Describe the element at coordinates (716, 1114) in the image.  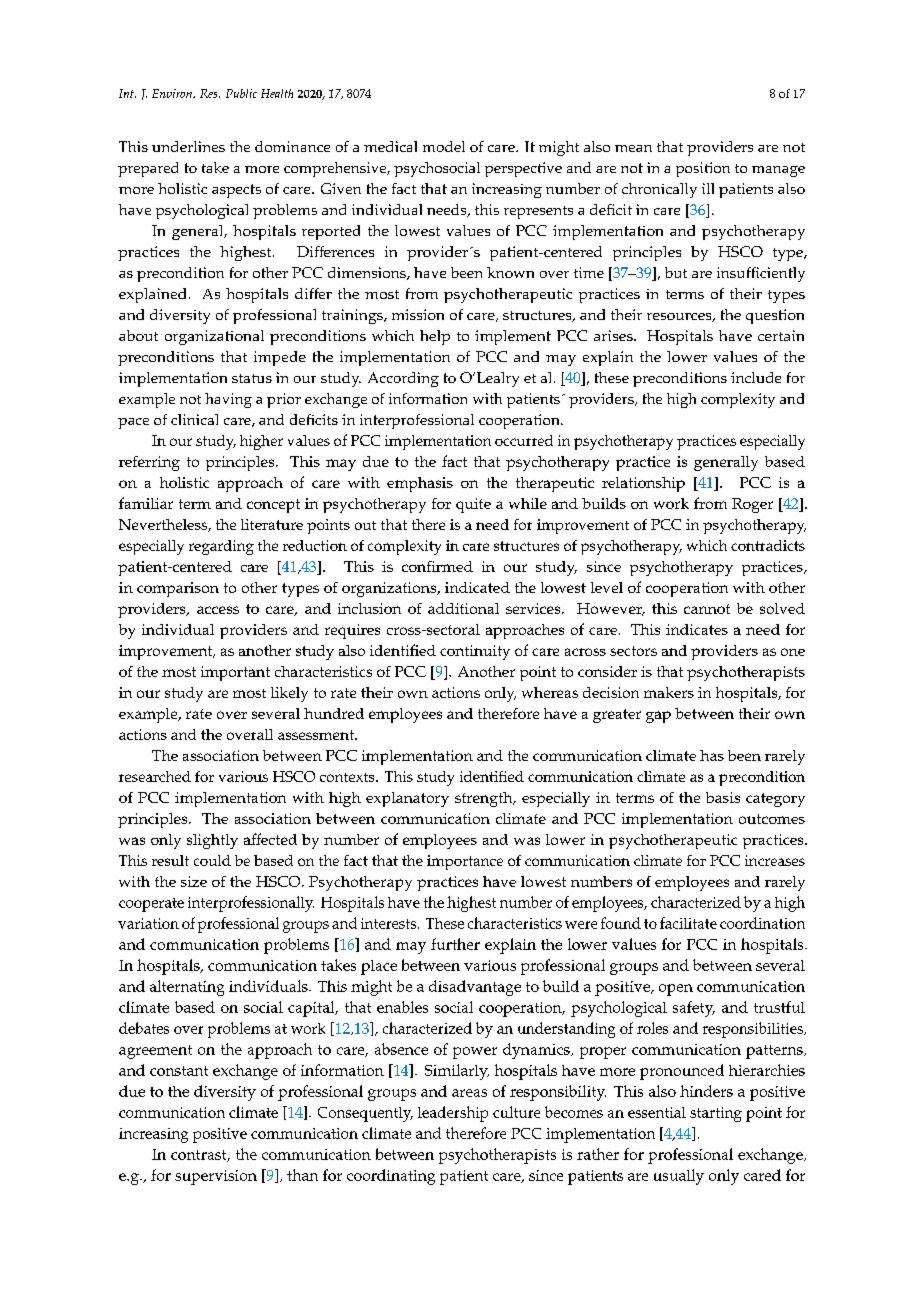
I see `starting` at that location.
